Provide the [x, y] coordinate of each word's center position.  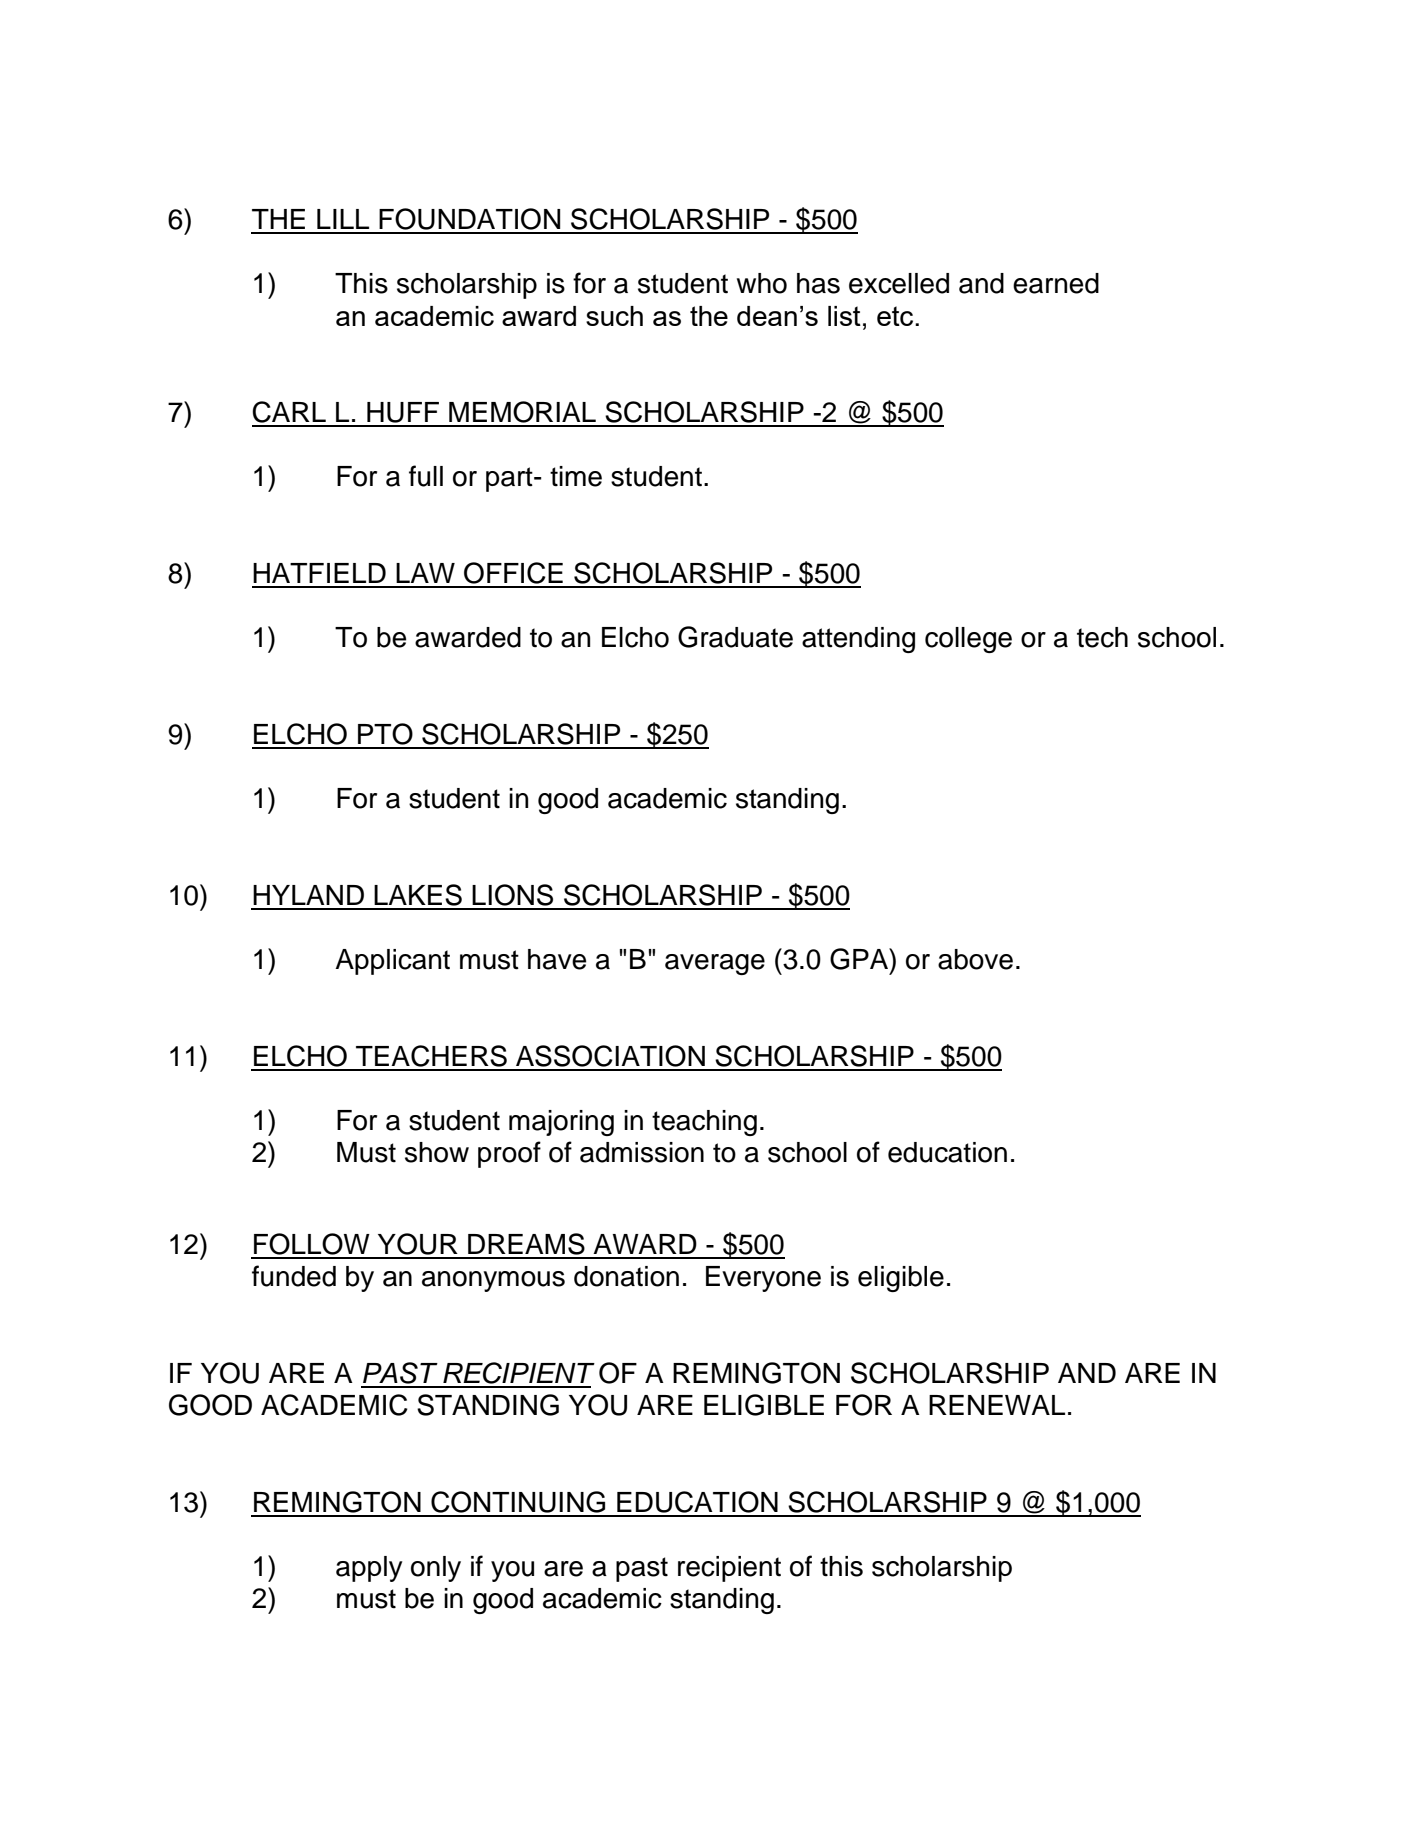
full [426, 476]
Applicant [392, 962]
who [762, 283]
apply [369, 1569]
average [715, 964]
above [975, 959]
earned [1056, 283]
